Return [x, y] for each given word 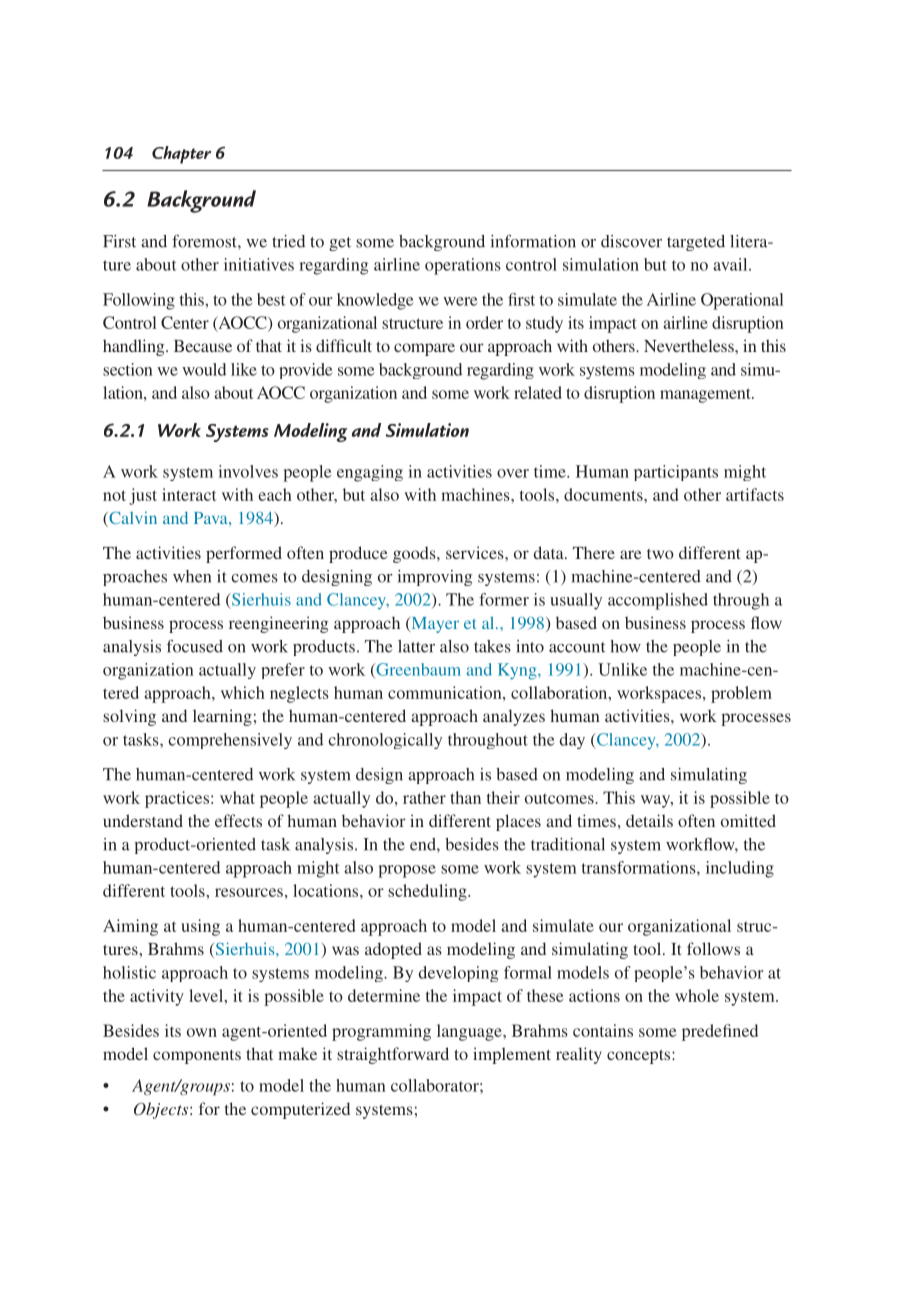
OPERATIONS [463, 266]
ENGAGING [370, 473]
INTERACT [189, 494]
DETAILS [649, 820]
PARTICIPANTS [676, 473]
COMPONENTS [197, 1057]
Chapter [181, 155]
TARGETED [696, 243]
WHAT [237, 797]
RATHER [424, 797]
